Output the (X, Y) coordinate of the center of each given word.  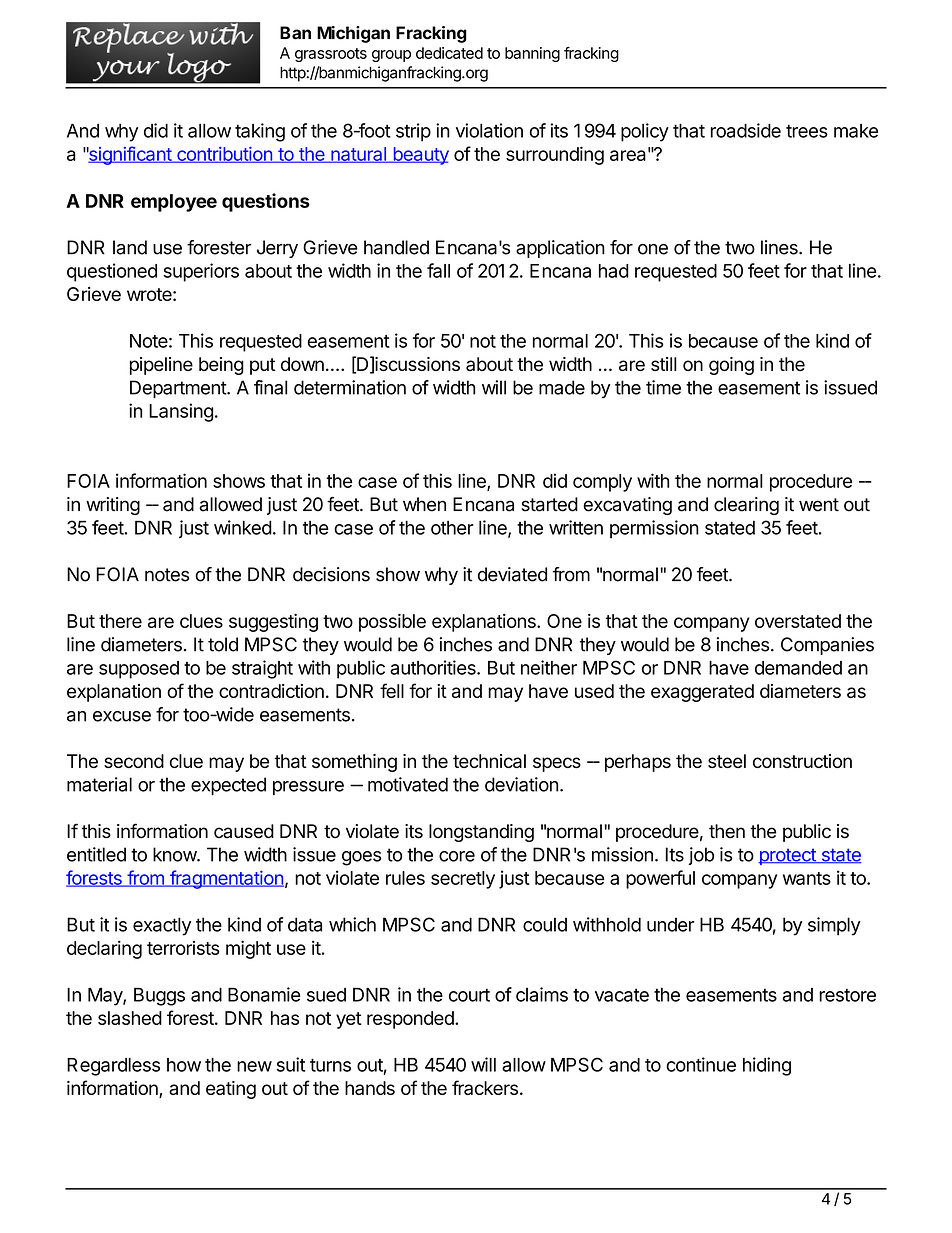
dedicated (449, 53)
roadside (746, 130)
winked (243, 527)
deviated (512, 574)
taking (260, 132)
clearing (746, 506)
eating (231, 1090)
